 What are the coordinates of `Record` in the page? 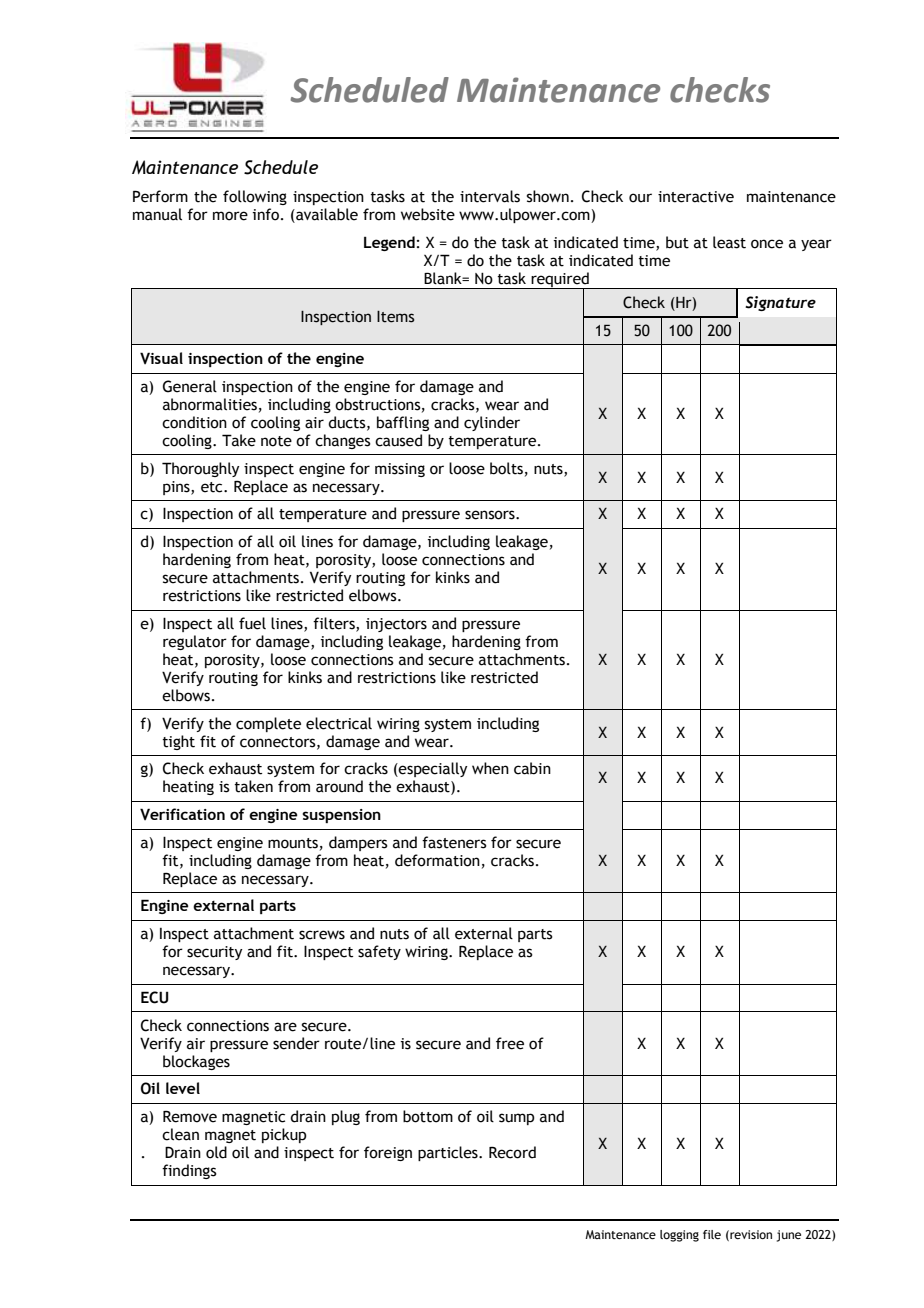 It's located at (512, 1152).
